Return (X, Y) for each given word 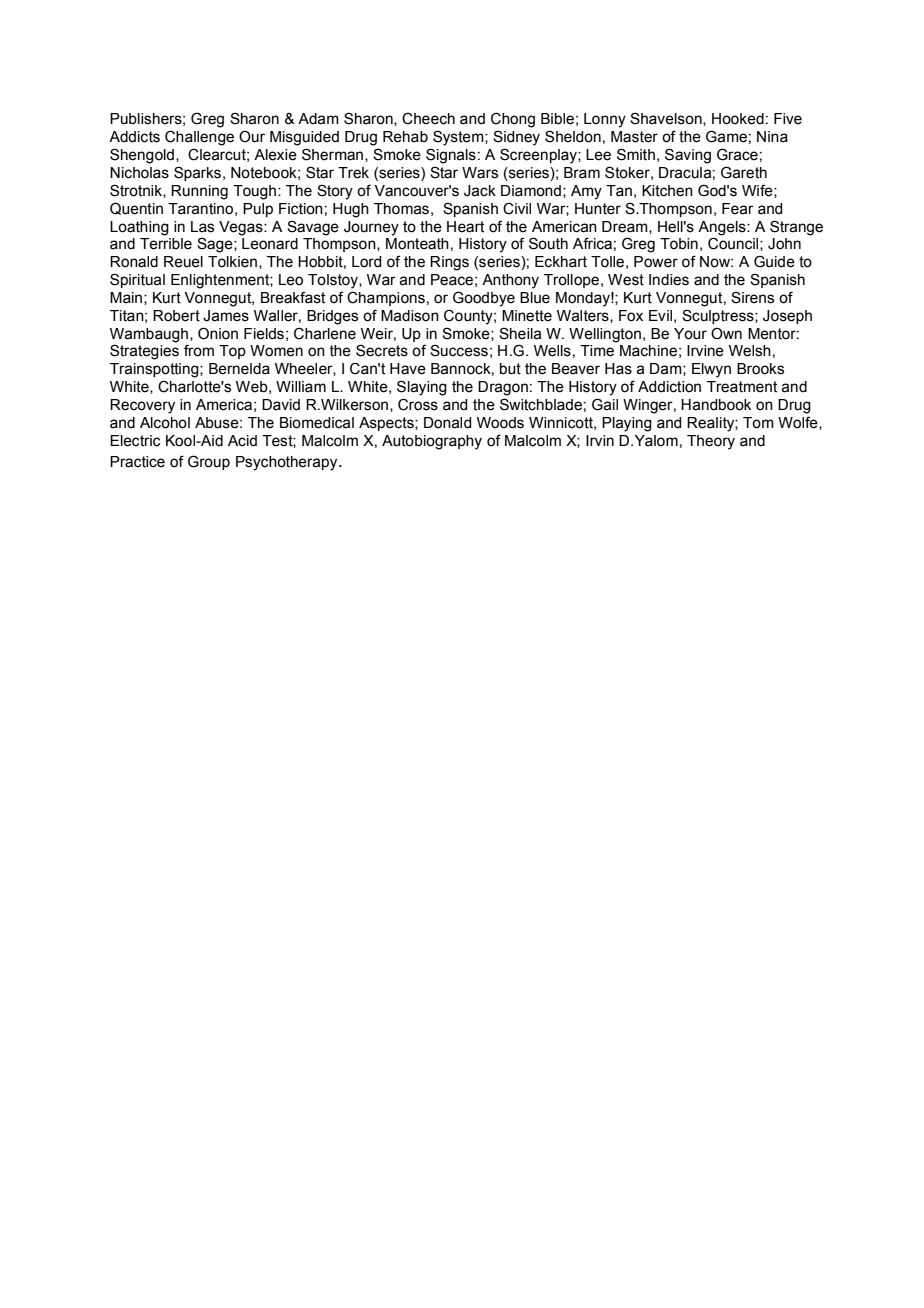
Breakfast (293, 297)
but (510, 369)
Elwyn (711, 370)
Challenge (199, 138)
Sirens (752, 297)
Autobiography (432, 442)
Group (209, 462)
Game (726, 136)
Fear (738, 209)
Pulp (258, 210)
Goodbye (484, 299)
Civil (517, 209)
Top (232, 352)
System (459, 138)
